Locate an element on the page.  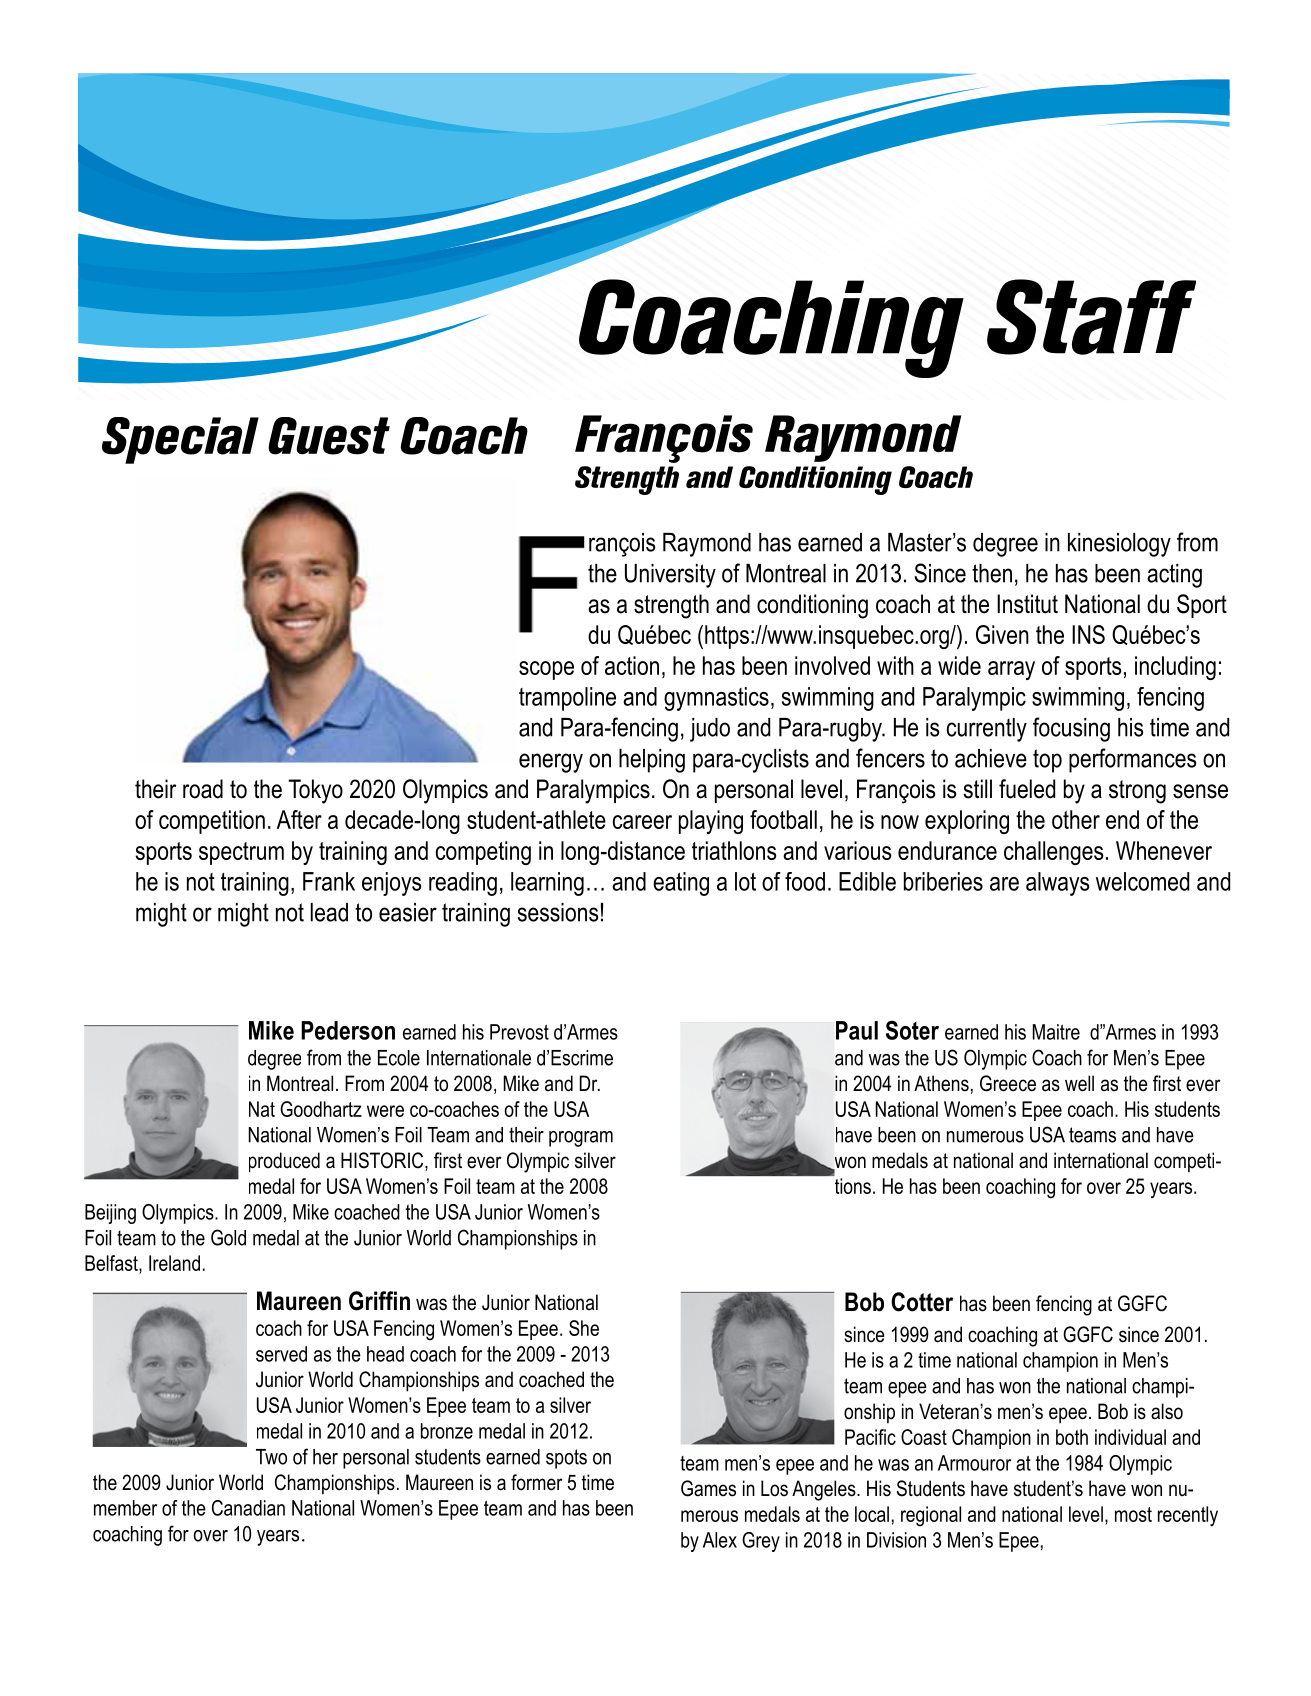
road is located at coordinates (203, 789).
